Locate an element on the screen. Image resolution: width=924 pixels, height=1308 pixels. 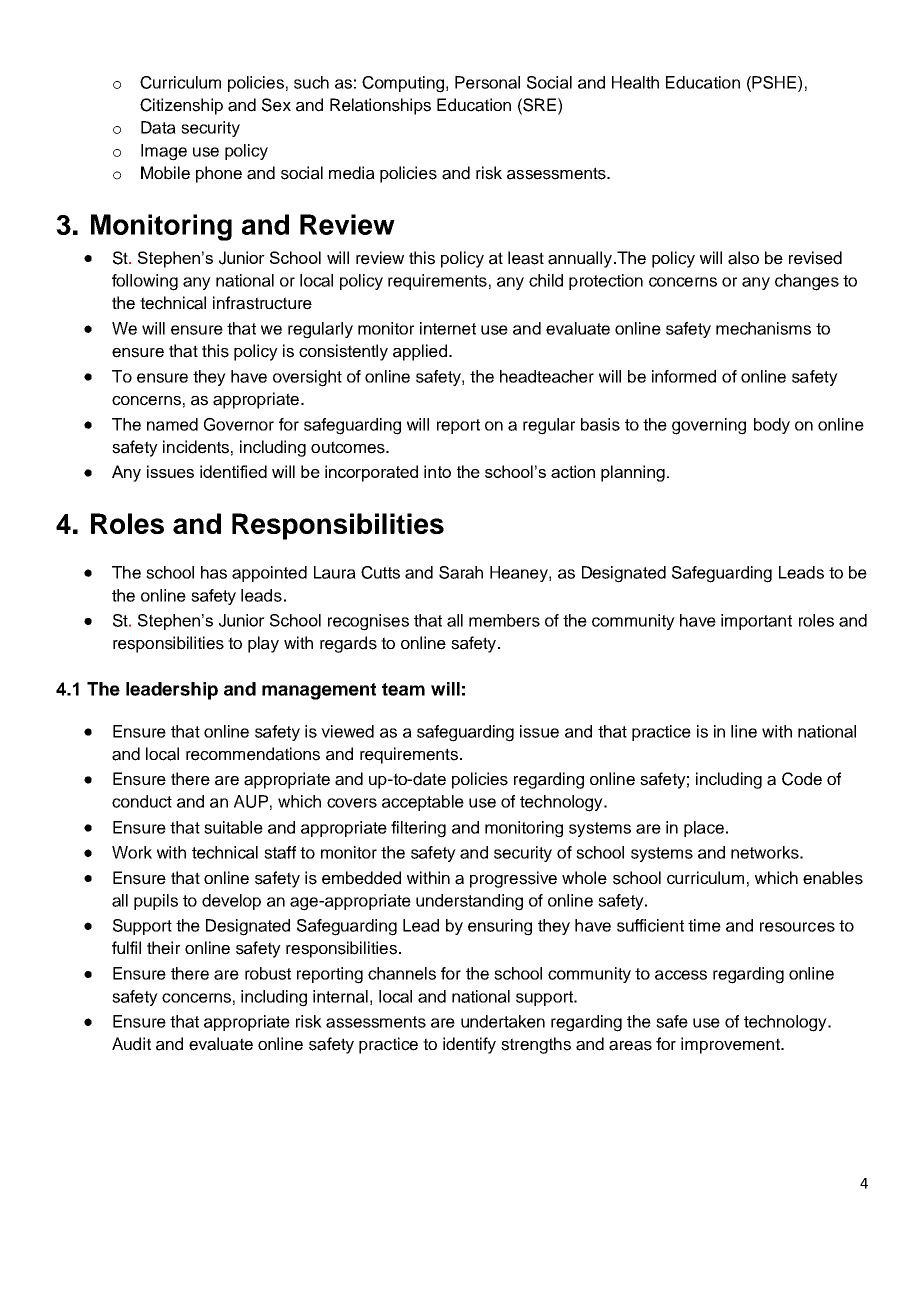
team is located at coordinates (403, 689).
